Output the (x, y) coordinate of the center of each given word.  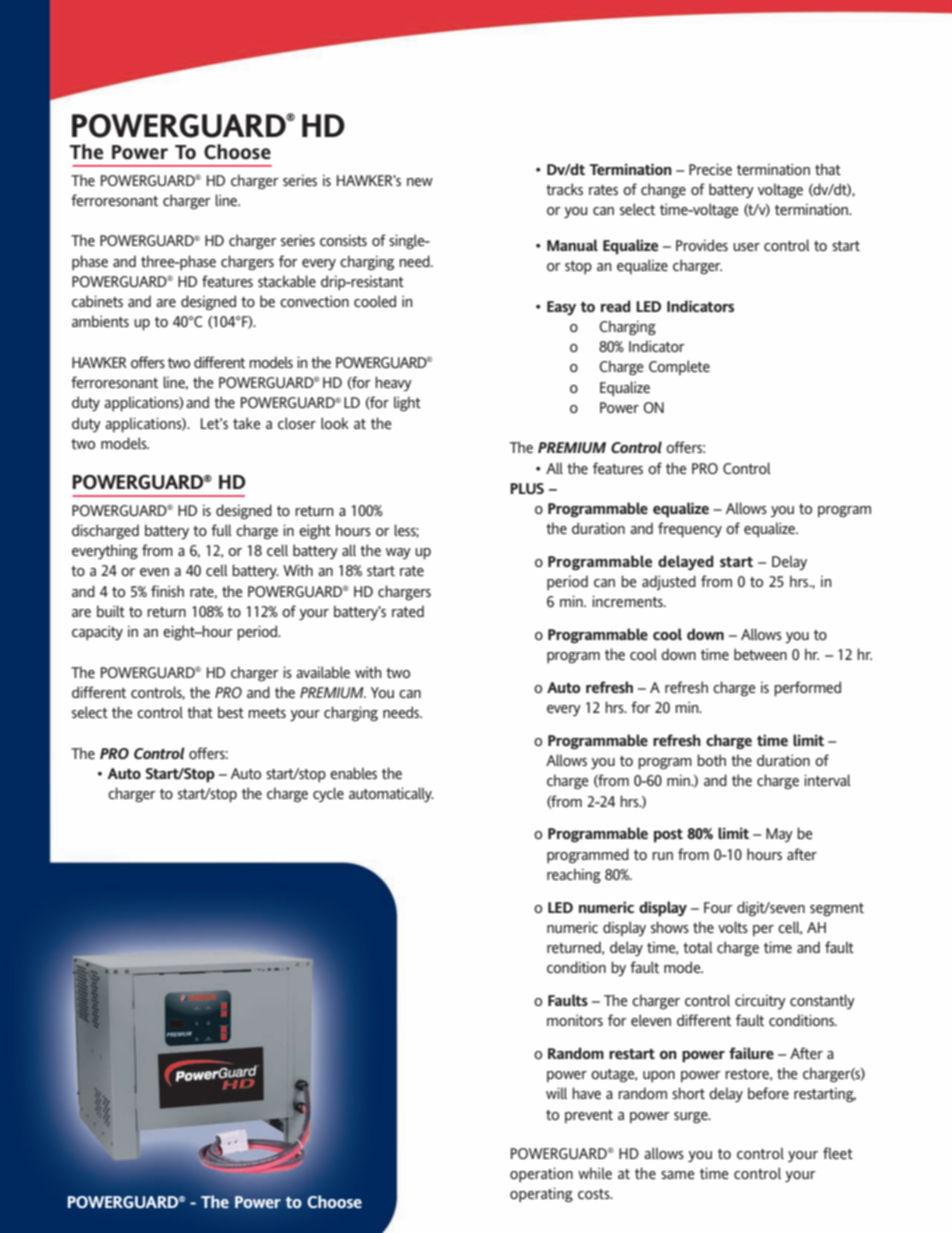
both (711, 760)
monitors (575, 1020)
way (398, 553)
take (247, 423)
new (420, 182)
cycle (328, 794)
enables (353, 773)
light (407, 403)
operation (541, 1175)
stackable (287, 281)
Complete (679, 367)
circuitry (760, 1002)
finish (167, 591)
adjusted (669, 582)
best (231, 712)
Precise (710, 169)
